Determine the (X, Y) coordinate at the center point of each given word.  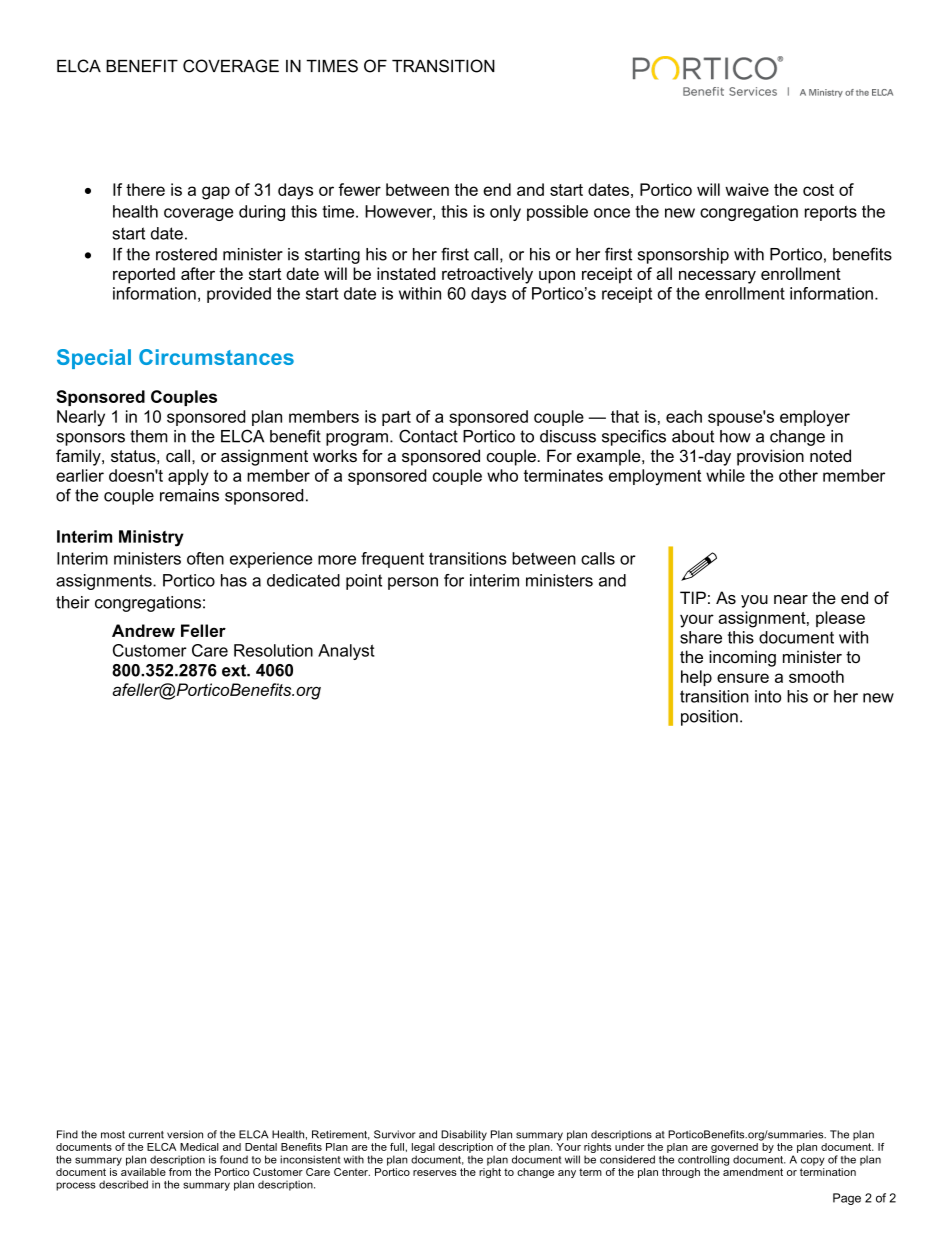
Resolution (273, 650)
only (505, 213)
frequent (392, 560)
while (725, 475)
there (145, 189)
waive (747, 189)
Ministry (151, 538)
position (709, 718)
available (143, 1172)
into (768, 696)
